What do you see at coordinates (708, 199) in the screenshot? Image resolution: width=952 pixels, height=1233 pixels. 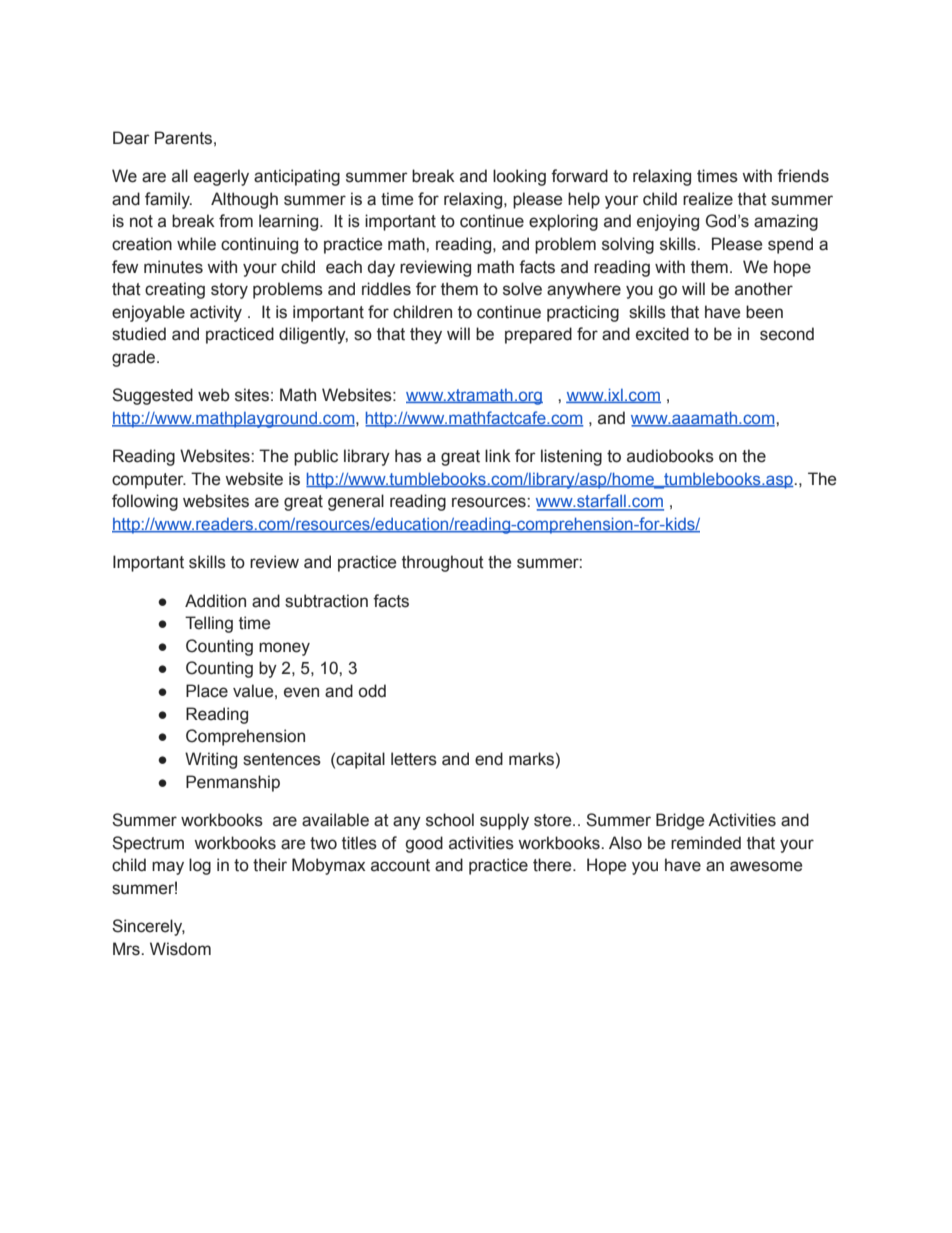 I see `realize` at bounding box center [708, 199].
